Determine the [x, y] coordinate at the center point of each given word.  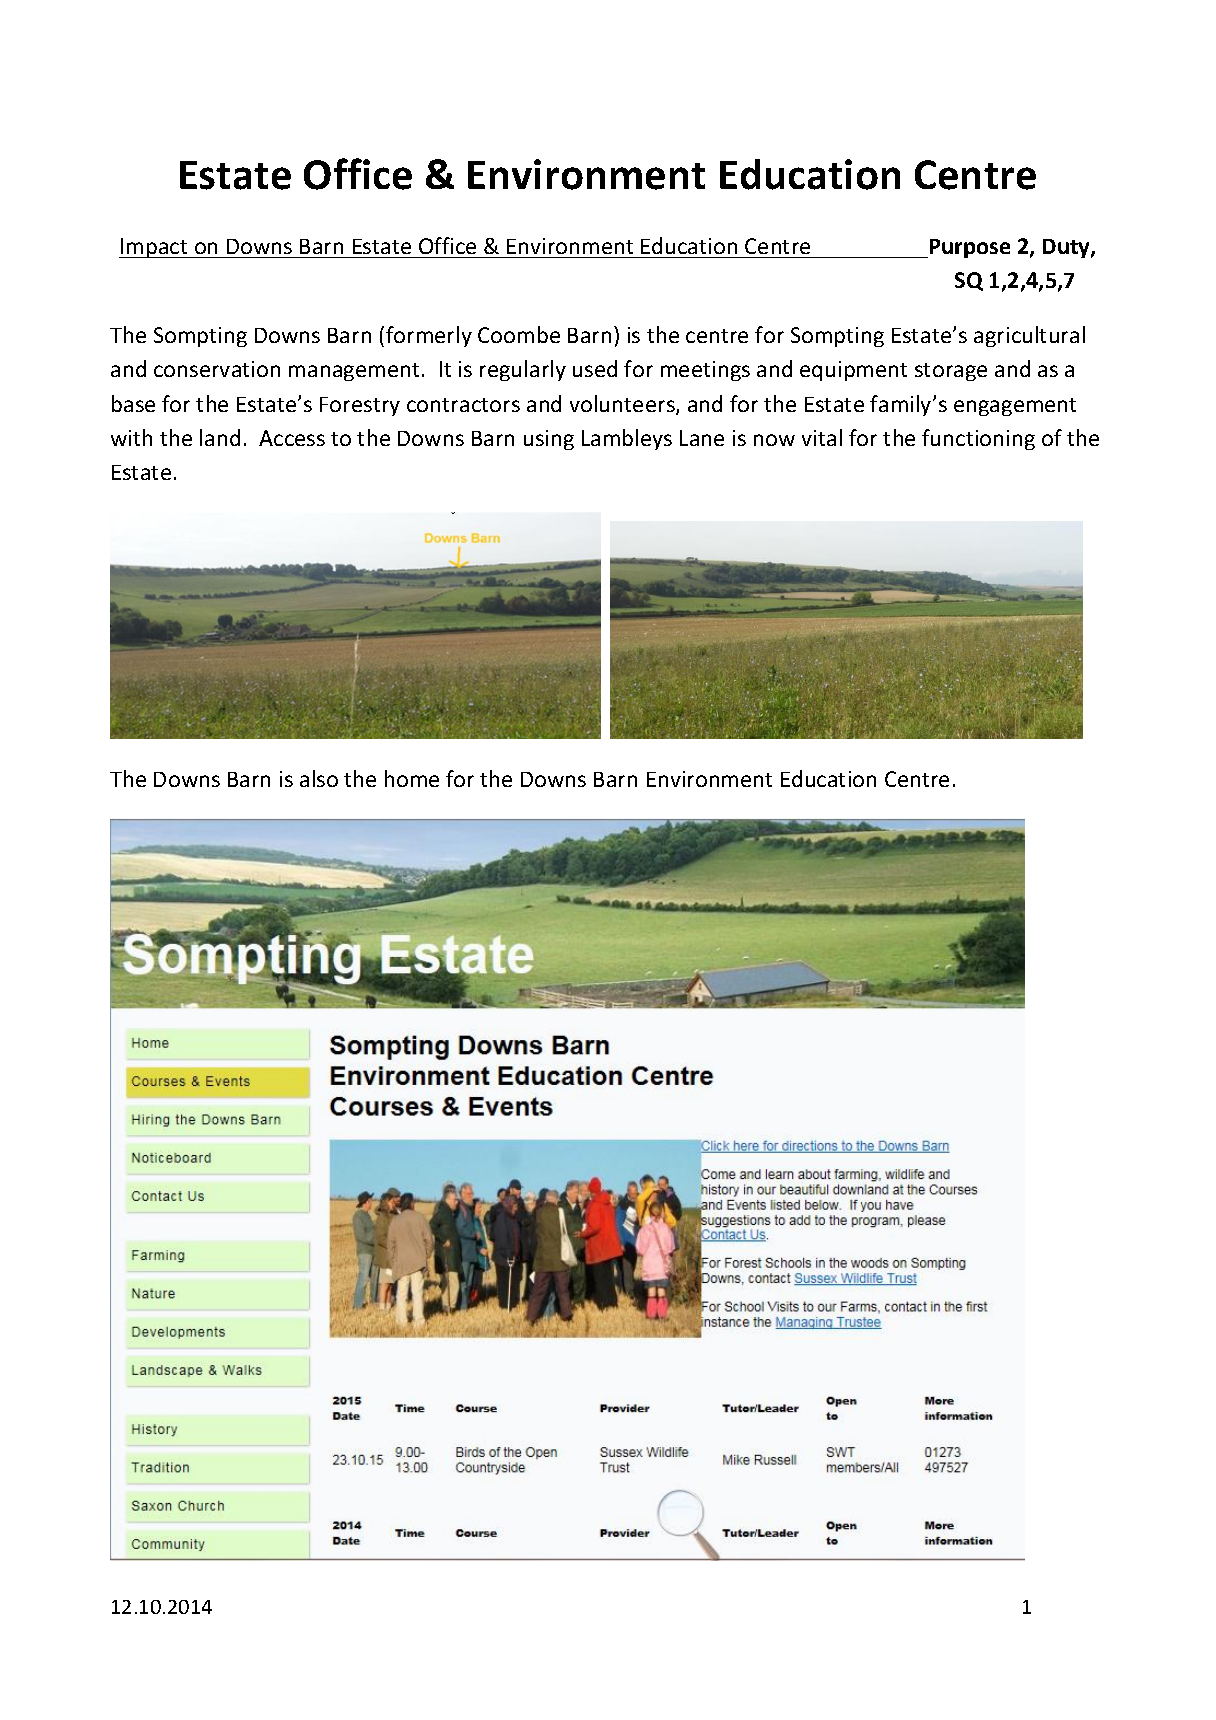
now [774, 440]
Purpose [970, 248]
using [549, 440]
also [319, 778]
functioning [978, 439]
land [220, 437]
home [412, 778]
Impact [154, 248]
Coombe [519, 334]
